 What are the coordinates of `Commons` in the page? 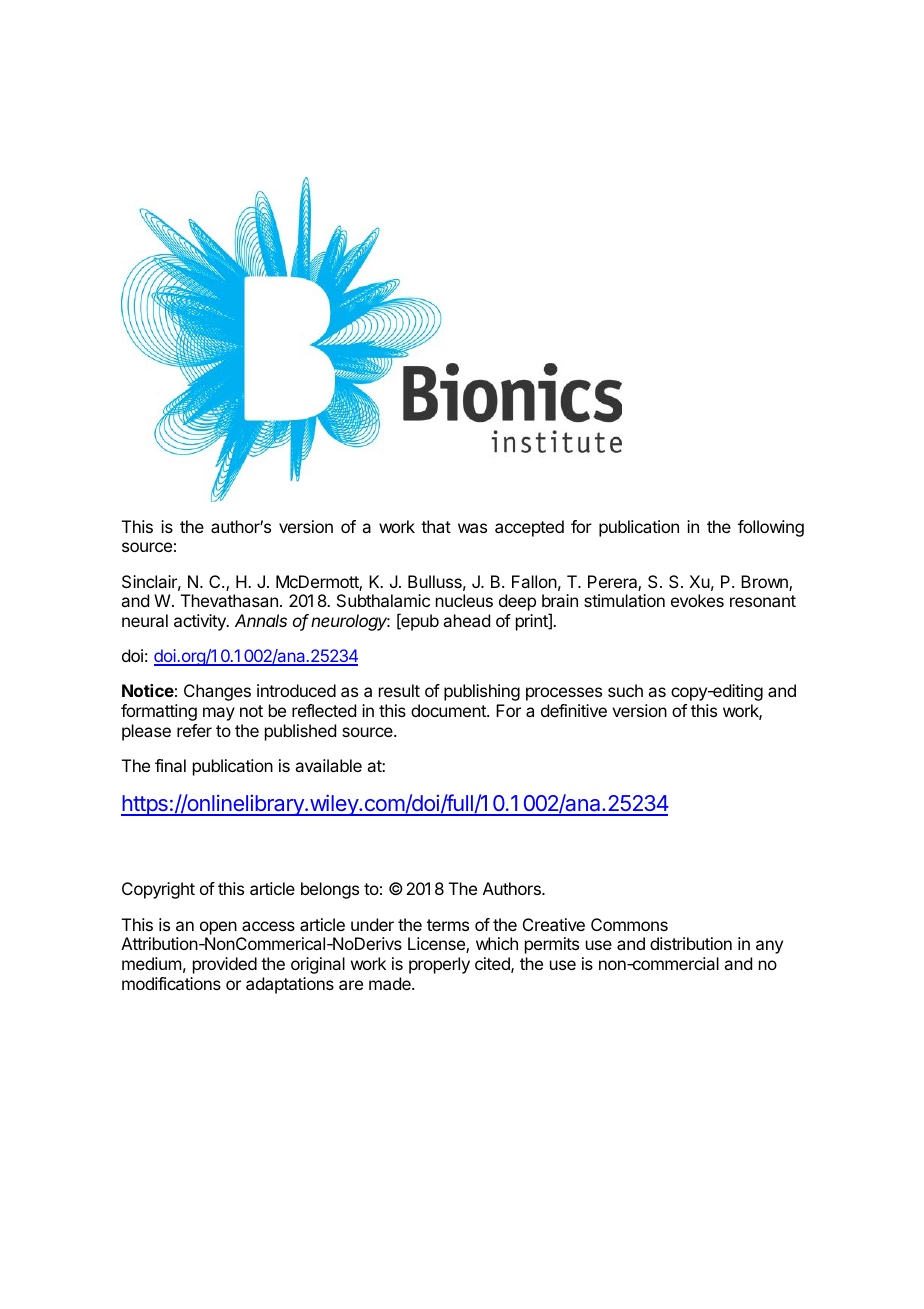 It's located at (629, 924).
